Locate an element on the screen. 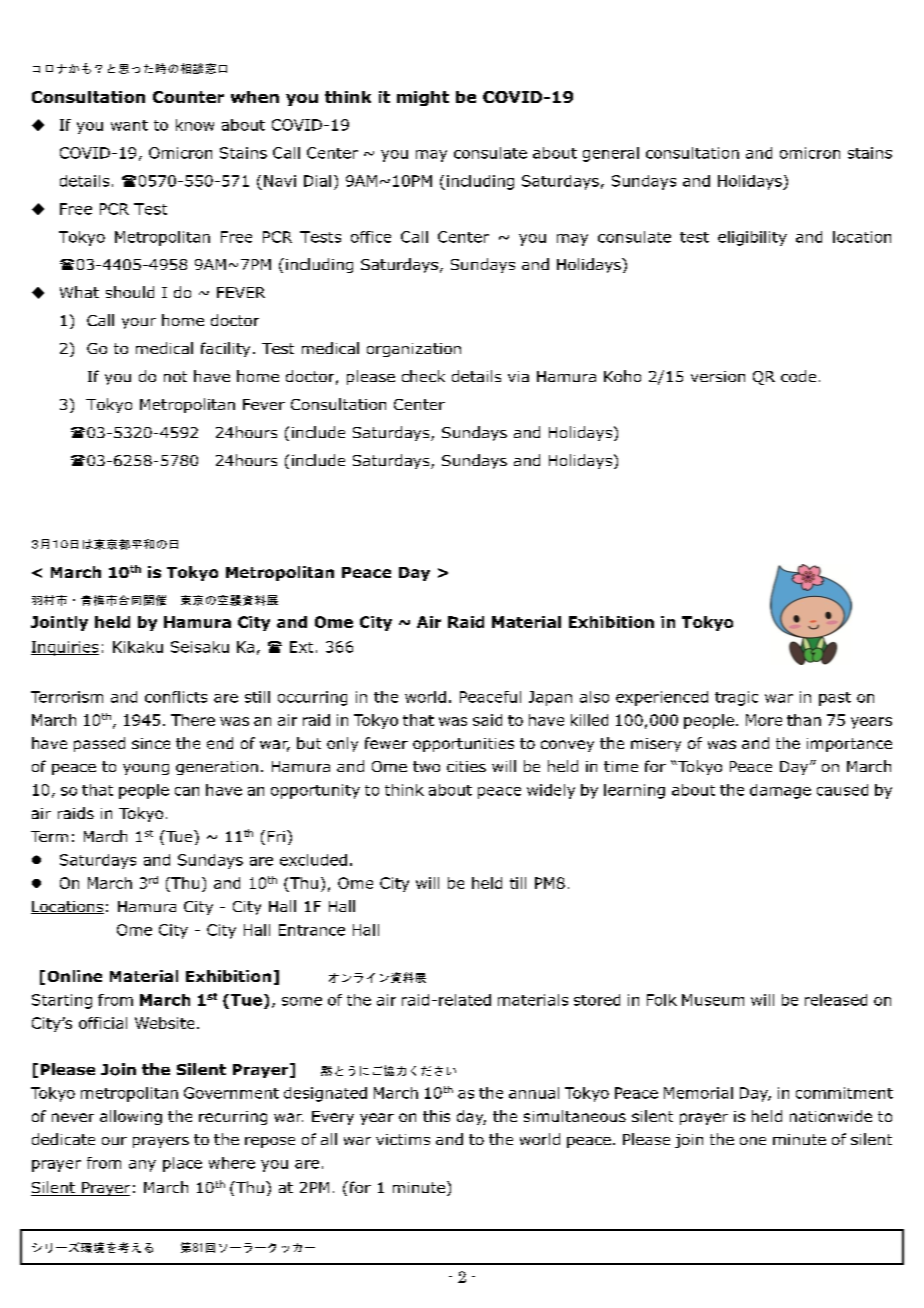 Image resolution: width=924 pixels, height=1308 pixels. one is located at coordinates (753, 1141).
